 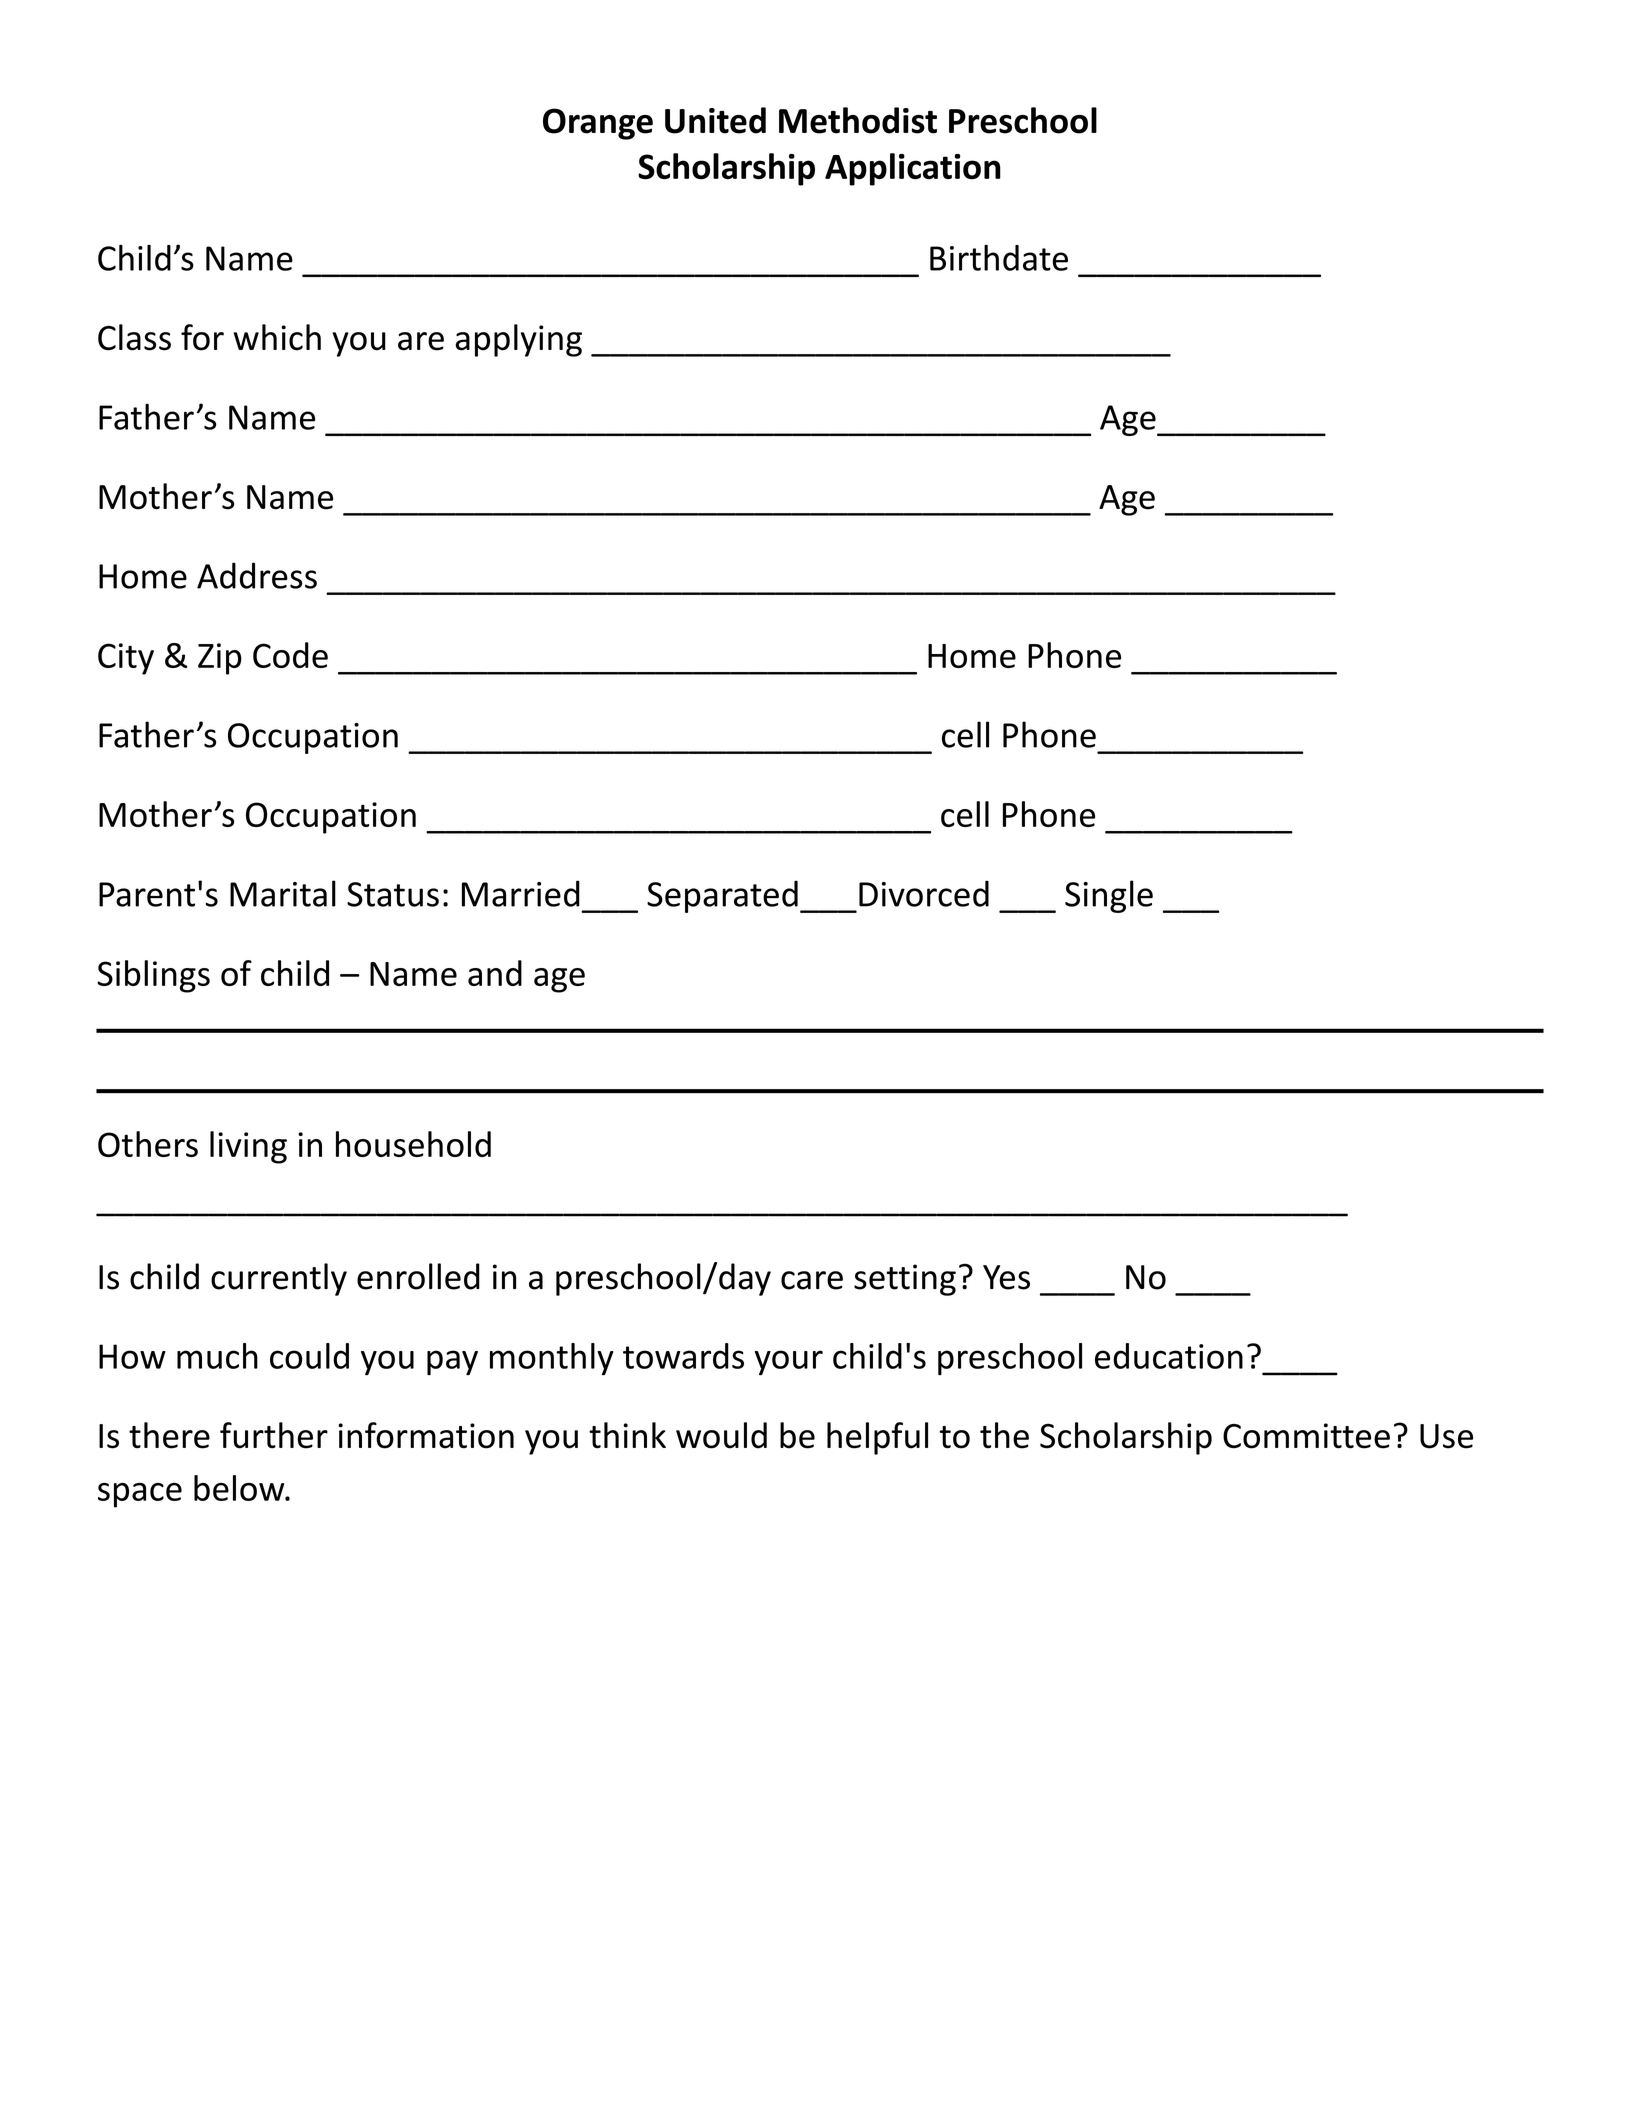 What do you see at coordinates (277, 337) in the screenshot?
I see `which` at bounding box center [277, 337].
